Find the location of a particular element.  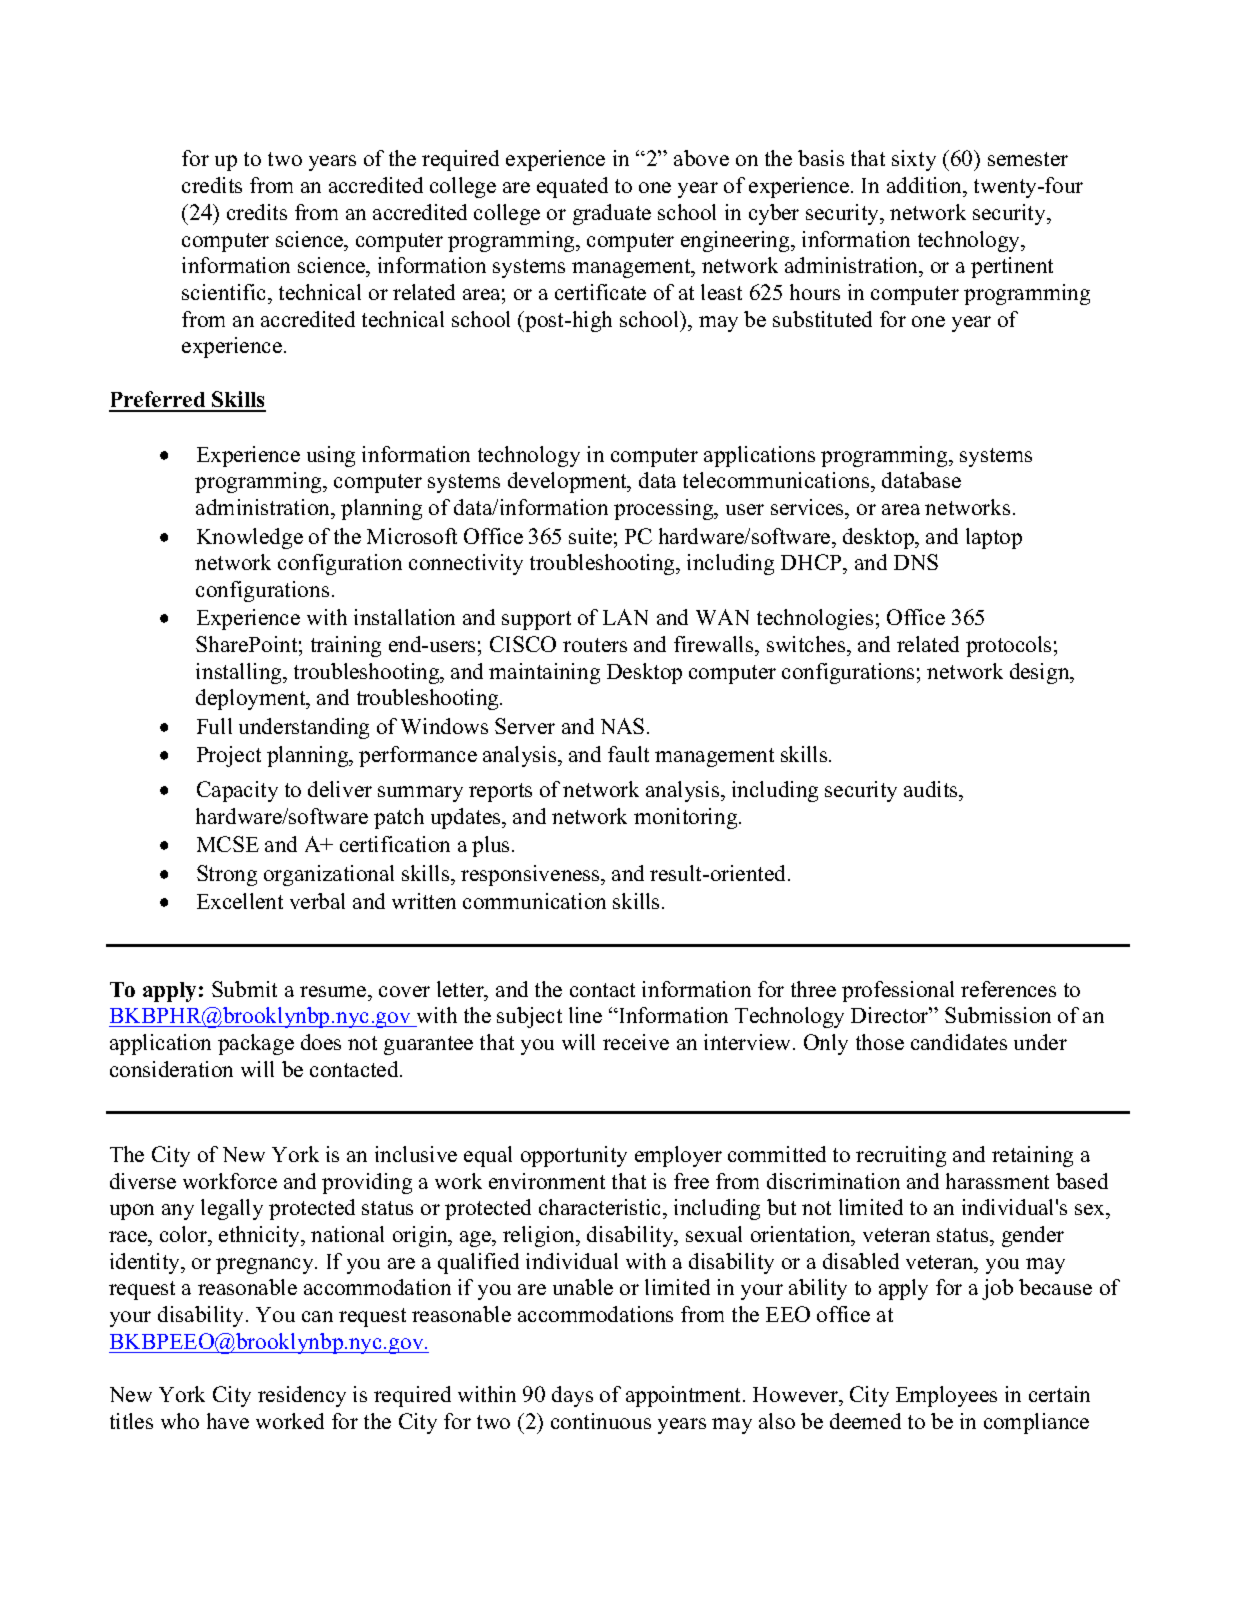

receive is located at coordinates (636, 1042).
